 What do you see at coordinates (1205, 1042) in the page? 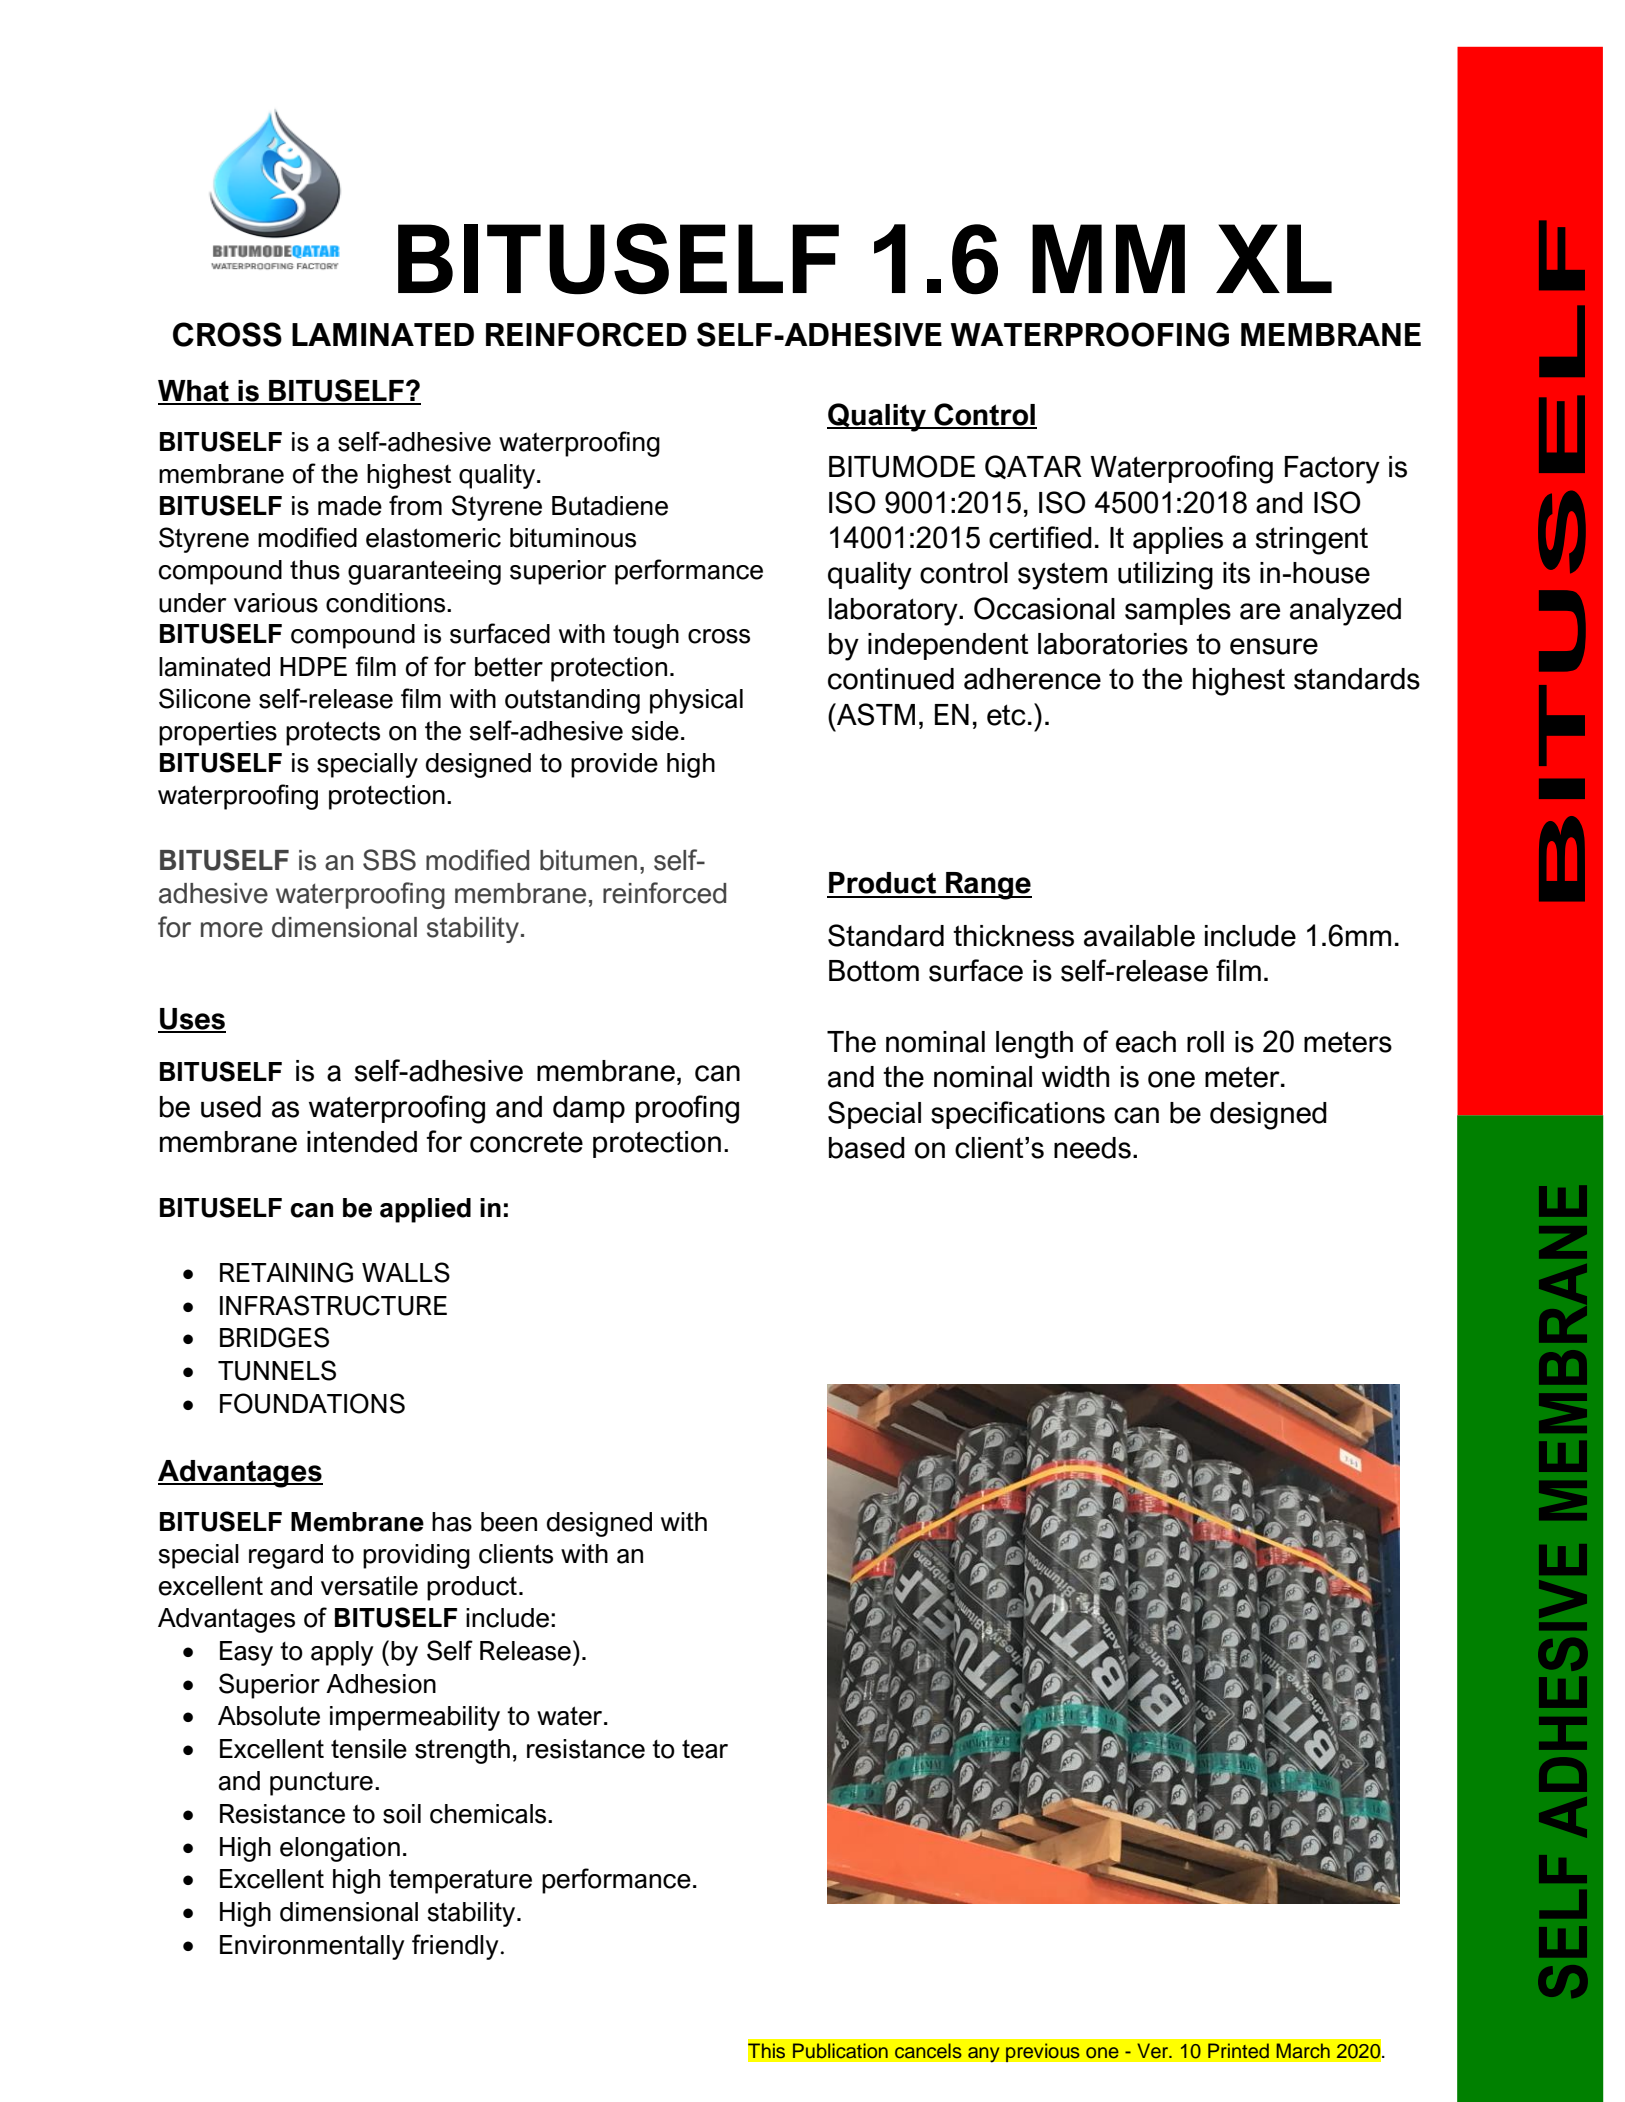
I see `roll` at bounding box center [1205, 1042].
